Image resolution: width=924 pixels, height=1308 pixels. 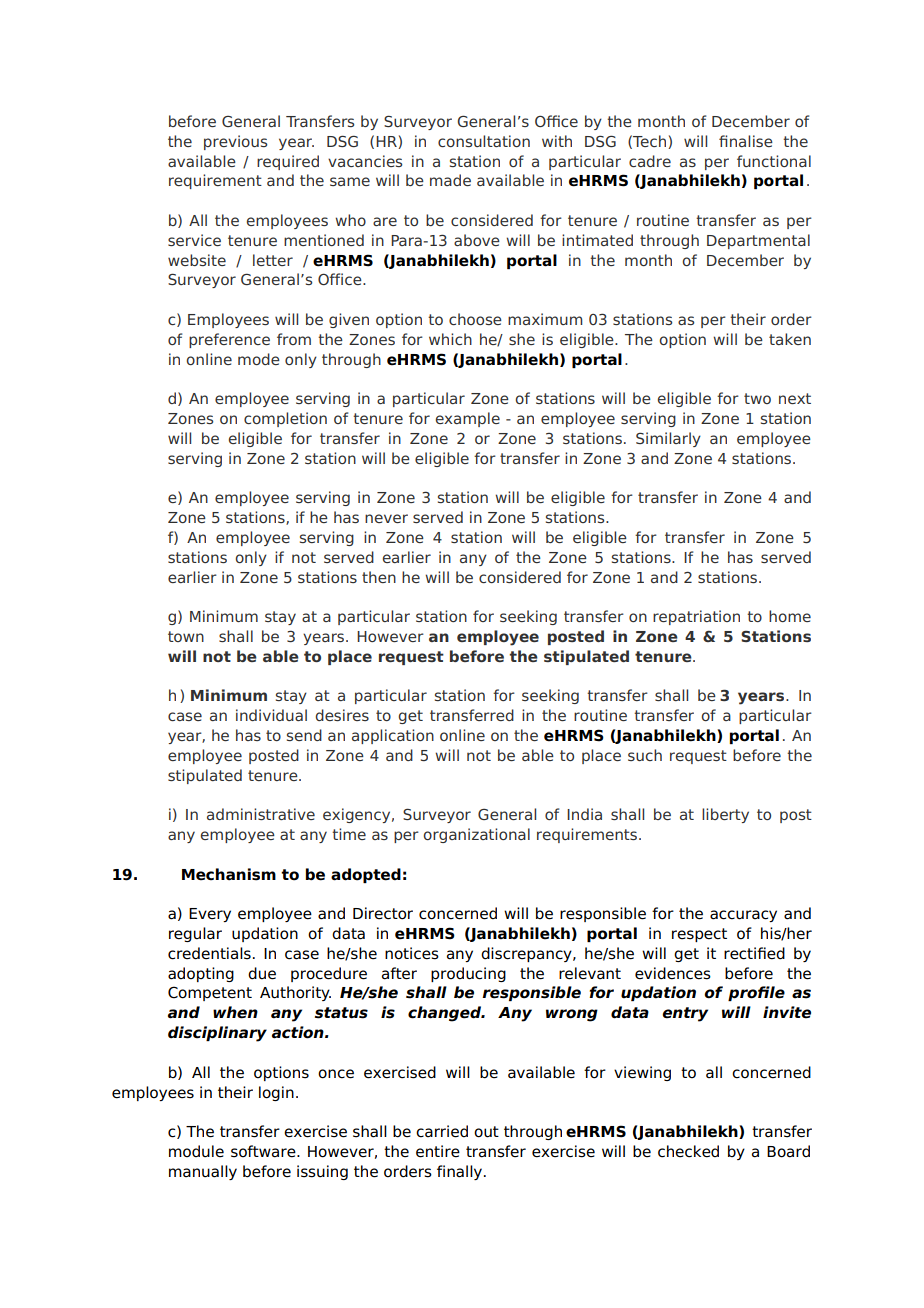 I want to click on finally, so click(x=461, y=1172).
